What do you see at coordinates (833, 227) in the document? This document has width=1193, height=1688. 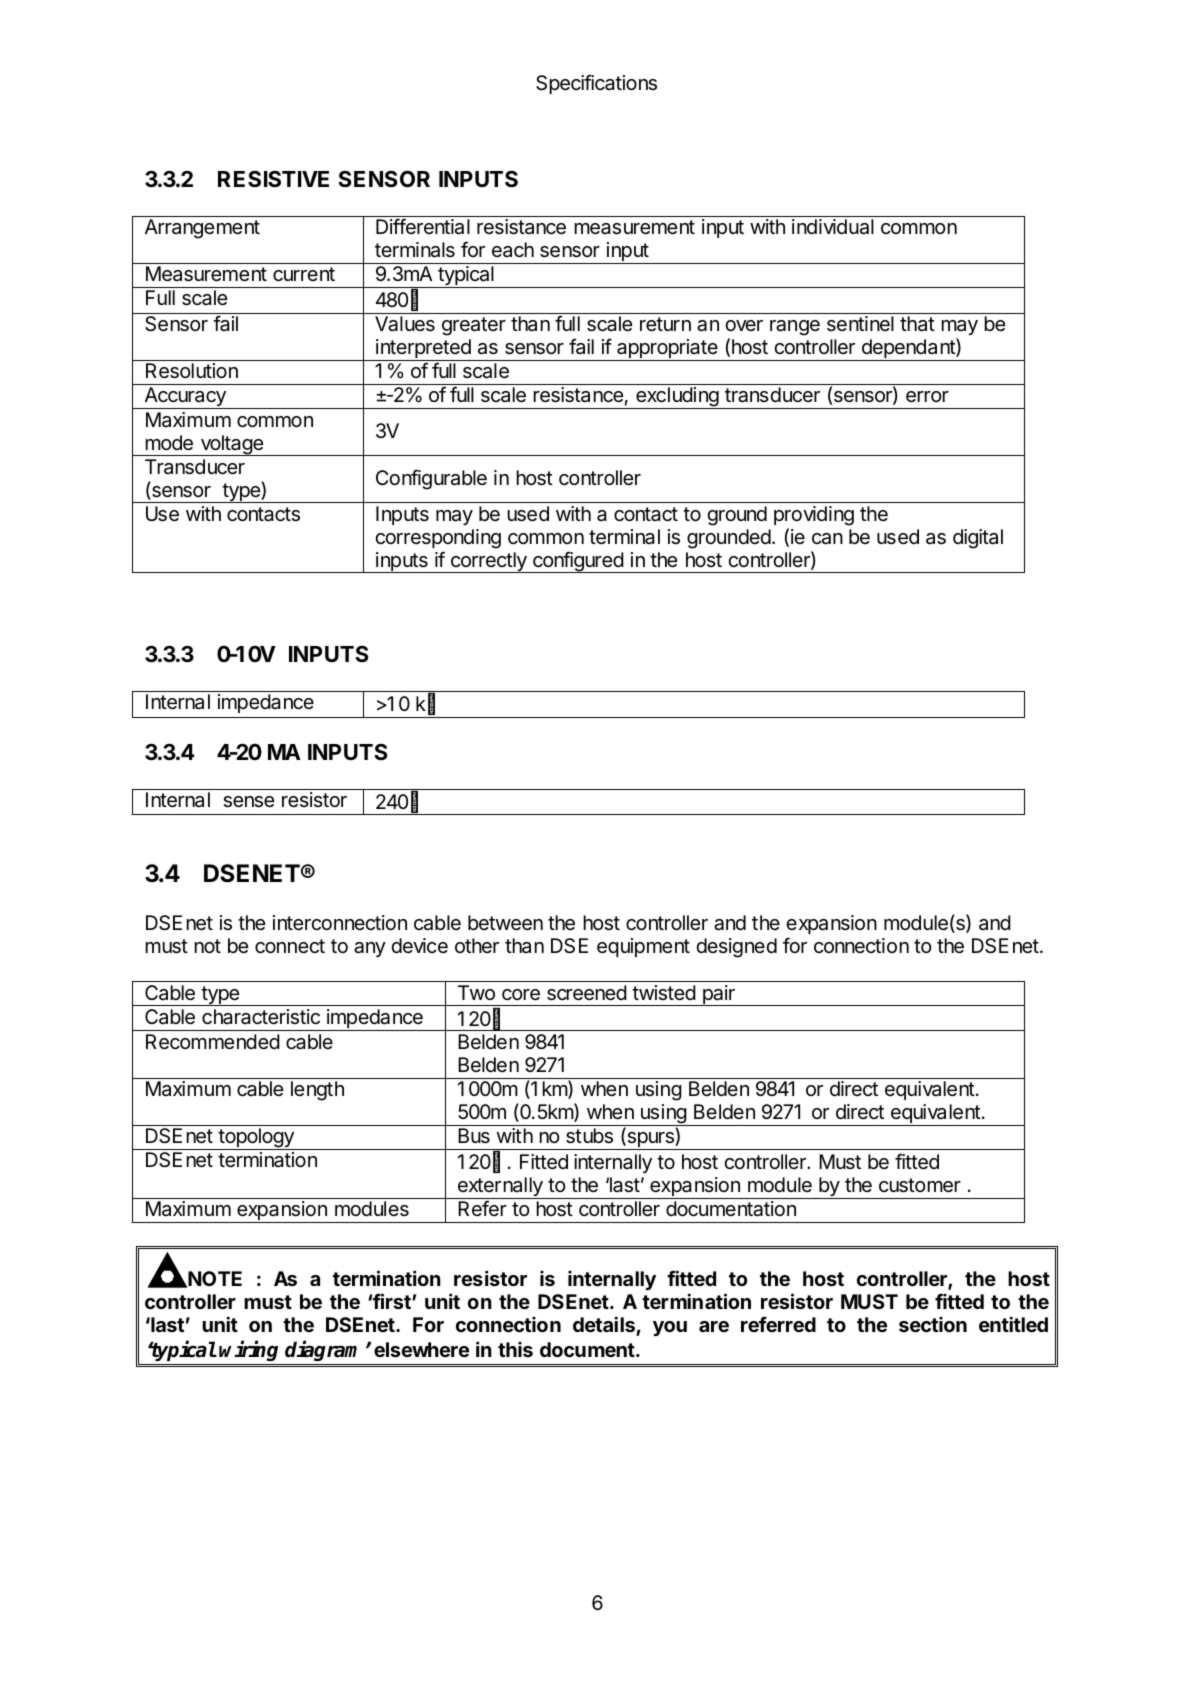 I see `individual` at bounding box center [833, 227].
